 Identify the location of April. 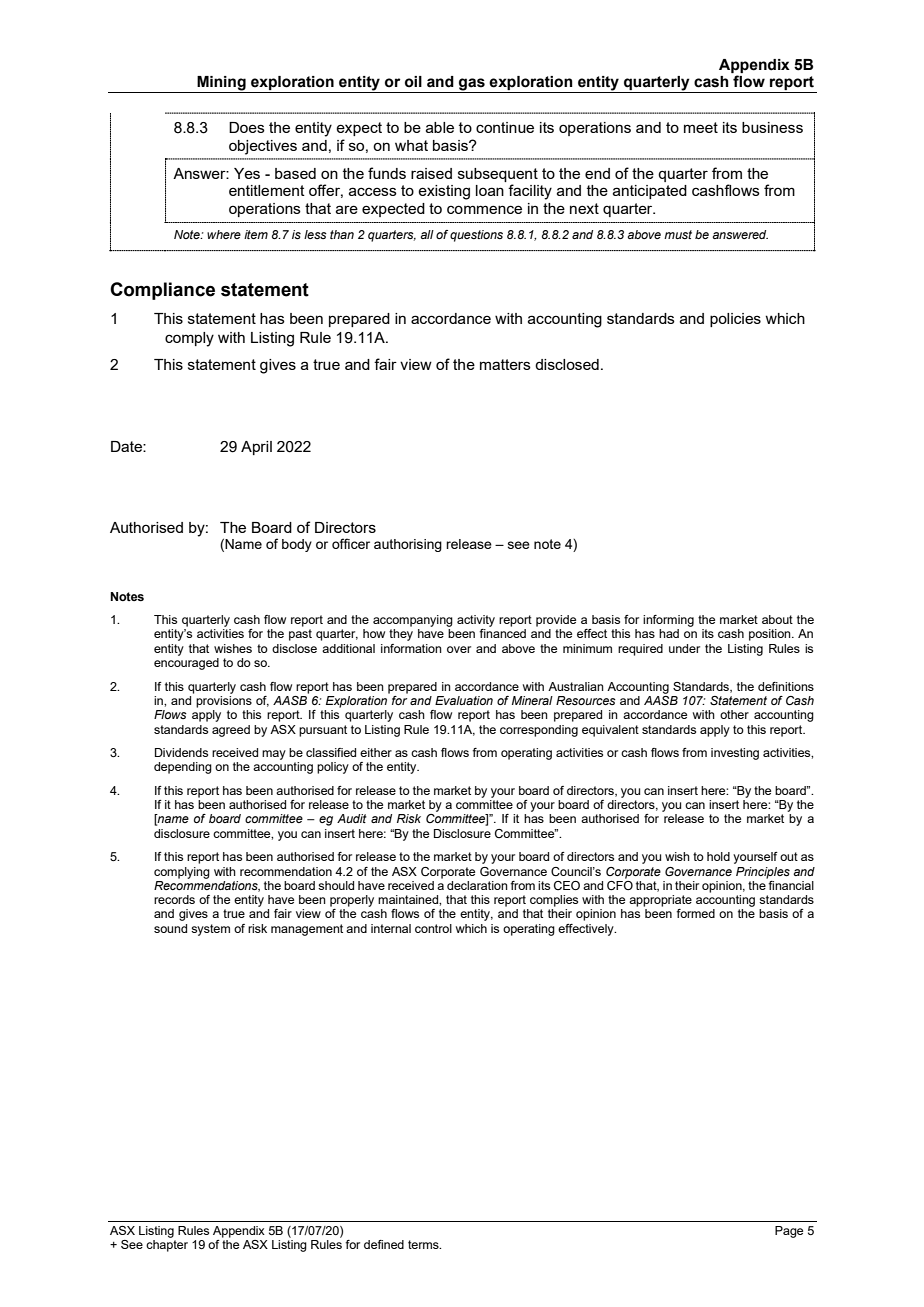
(256, 448).
